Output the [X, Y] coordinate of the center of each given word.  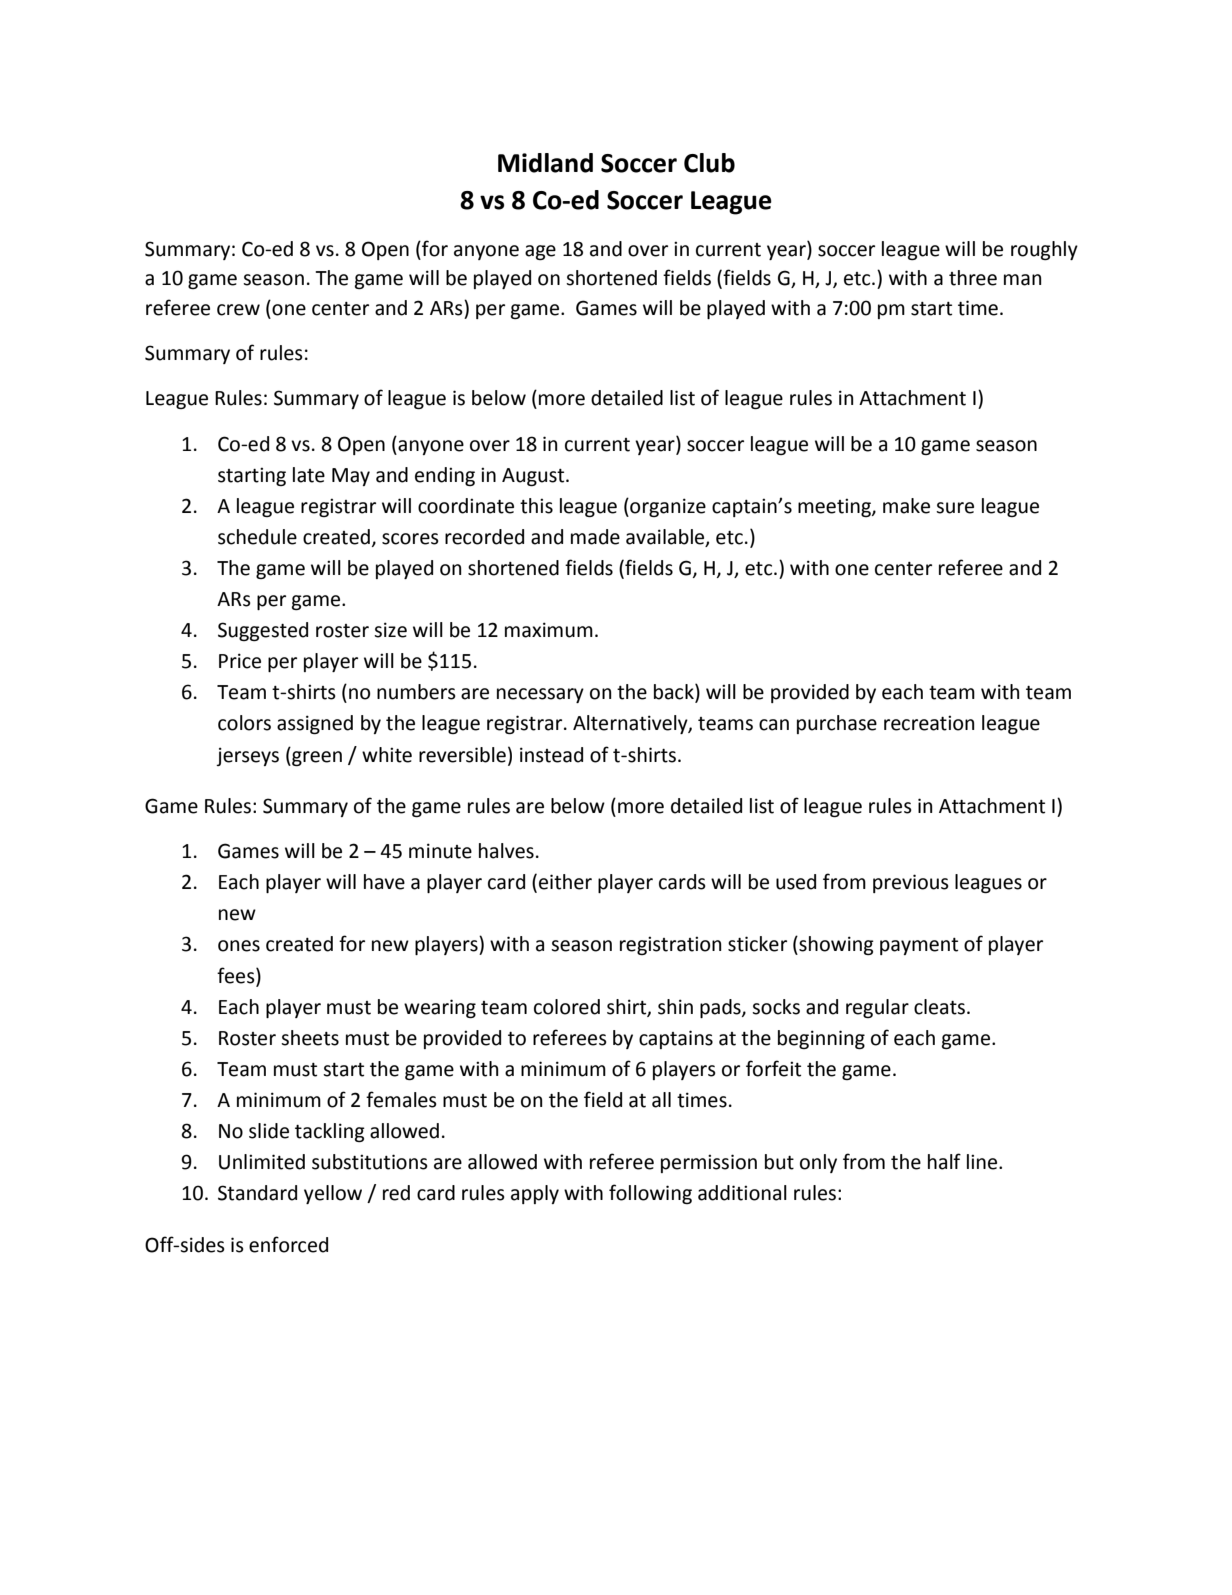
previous [911, 883]
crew [238, 310]
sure [955, 508]
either [565, 882]
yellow [333, 1194]
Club [709, 163]
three [973, 278]
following [650, 1194]
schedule [257, 537]
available [666, 537]
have [384, 882]
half [944, 1161]
